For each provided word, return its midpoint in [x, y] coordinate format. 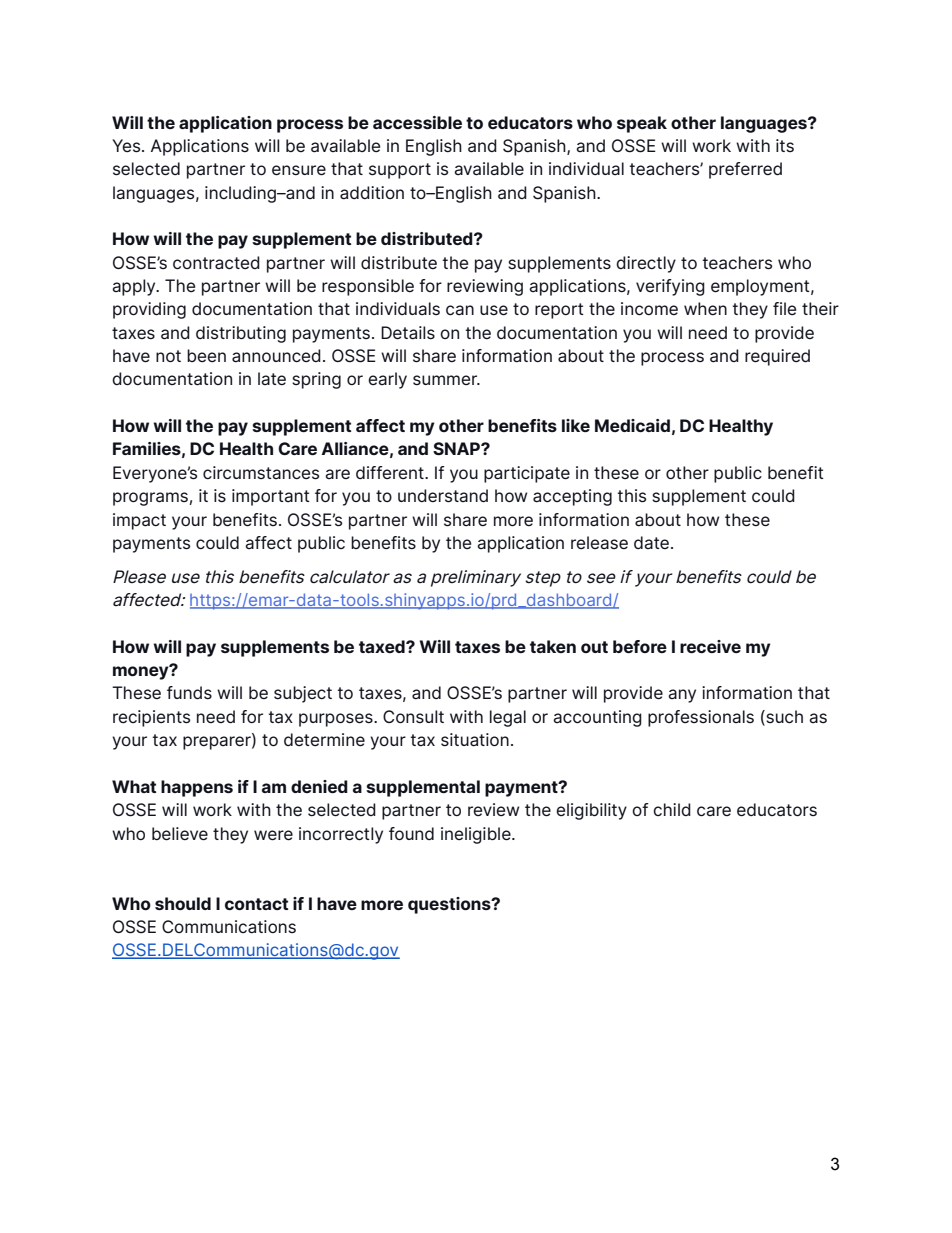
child [672, 809]
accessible [417, 122]
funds [189, 692]
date [651, 542]
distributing [241, 334]
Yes [127, 146]
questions [450, 905]
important [271, 497]
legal [508, 718]
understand [443, 496]
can [460, 310]
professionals [701, 718]
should [183, 903]
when [705, 308]
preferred [745, 170]
